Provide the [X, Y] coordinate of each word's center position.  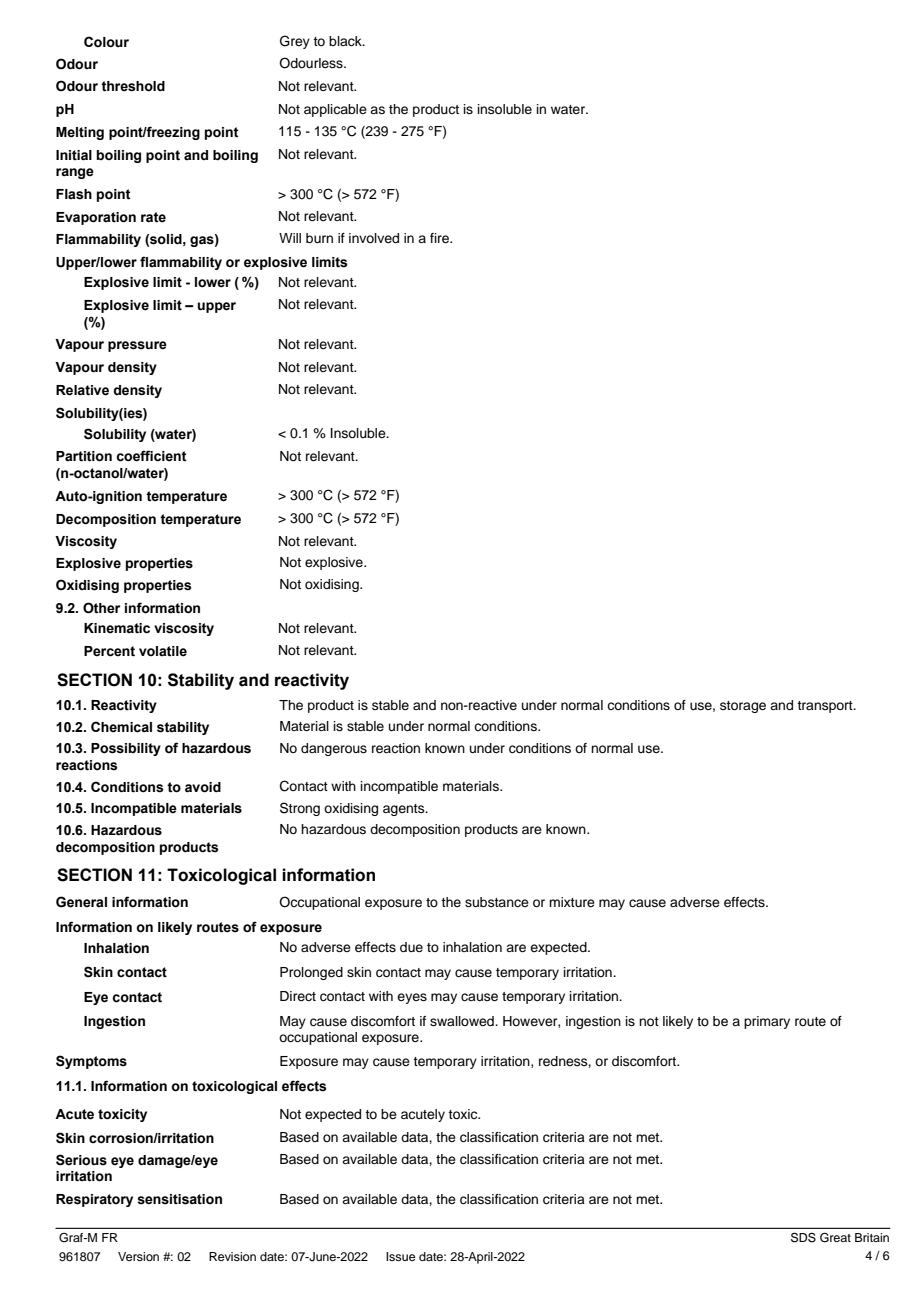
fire [441, 238]
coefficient [151, 456]
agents [405, 810]
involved [374, 238]
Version [138, 1256]
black [346, 41]
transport [826, 707]
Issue [400, 1256]
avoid [203, 787]
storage [743, 707]
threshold [133, 86]
